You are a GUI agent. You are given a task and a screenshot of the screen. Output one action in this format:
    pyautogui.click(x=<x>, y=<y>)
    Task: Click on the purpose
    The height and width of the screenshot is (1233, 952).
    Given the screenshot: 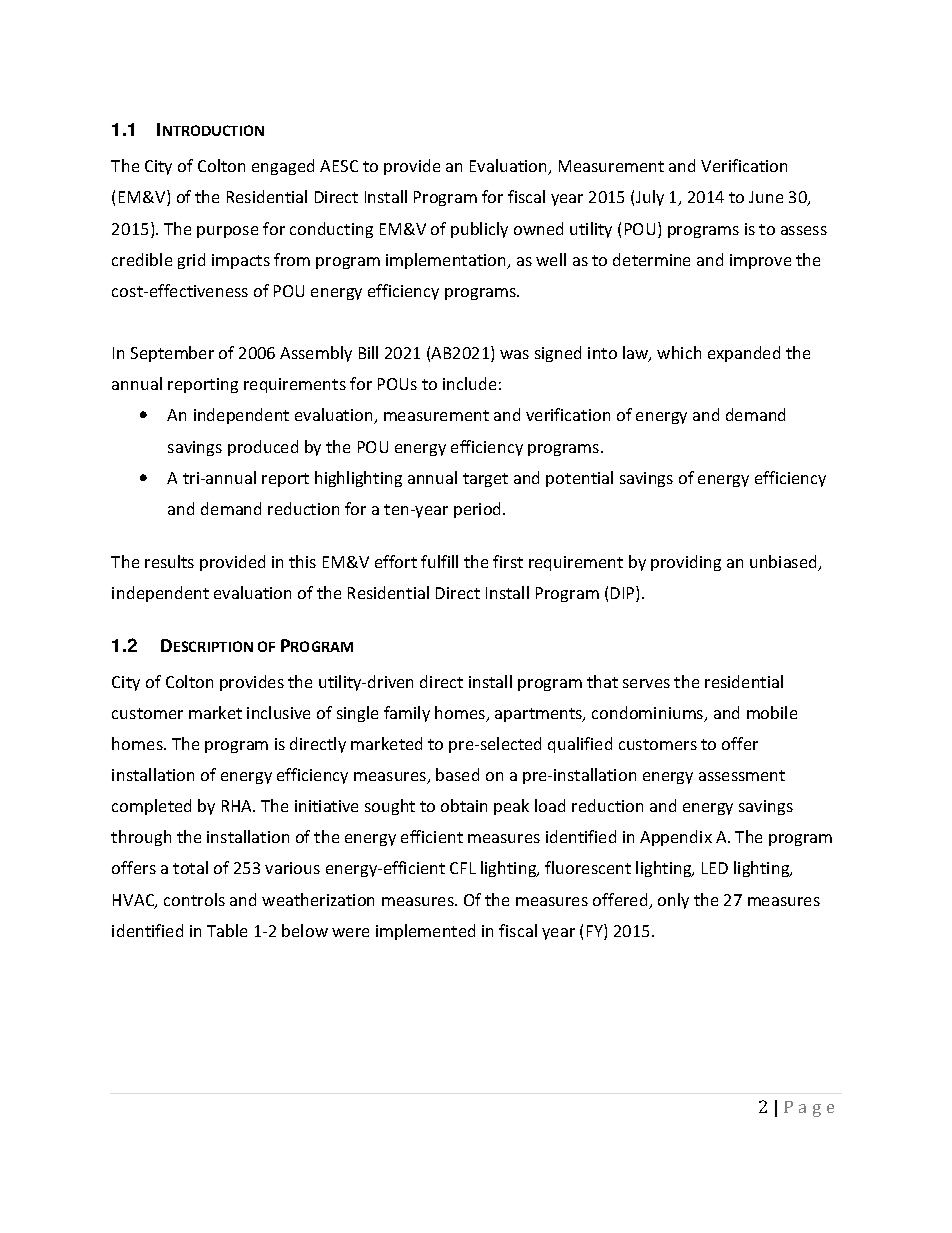 What is the action you would take?
    pyautogui.click(x=227, y=232)
